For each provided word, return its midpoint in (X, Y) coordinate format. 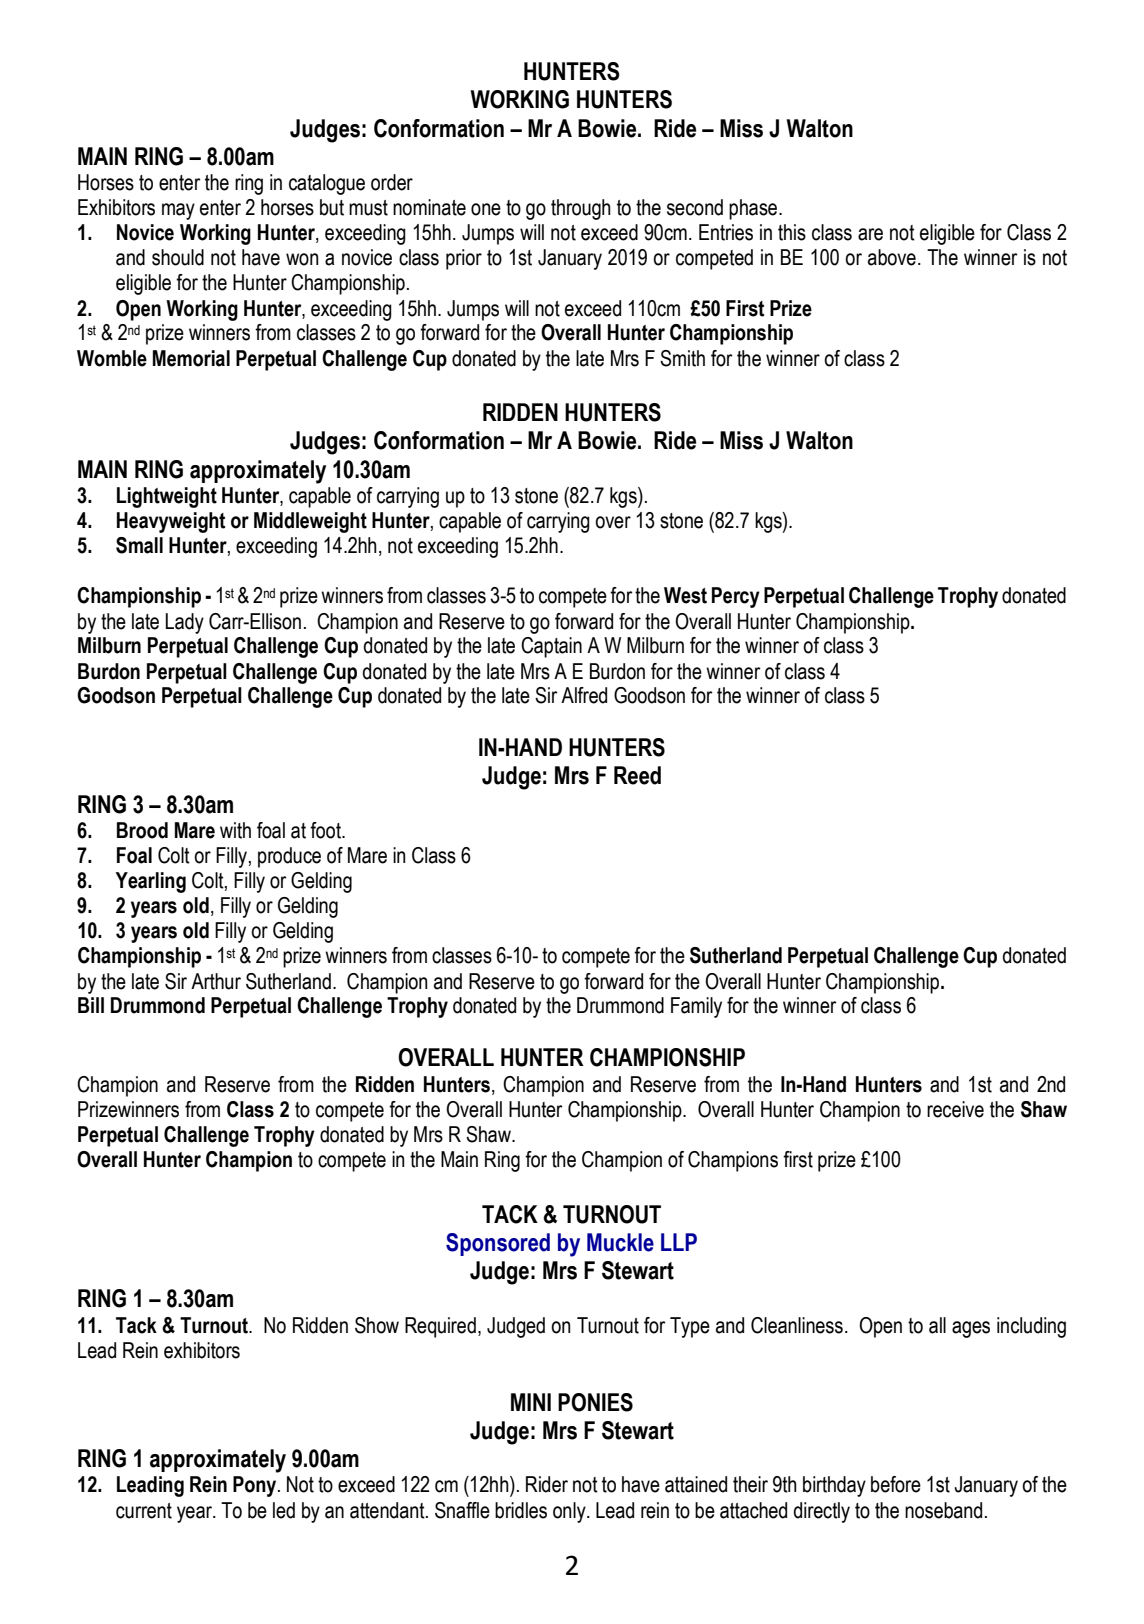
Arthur (216, 981)
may (178, 211)
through (581, 209)
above (892, 257)
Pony (256, 1486)
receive (955, 1109)
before (896, 1484)
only (570, 1512)
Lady (185, 623)
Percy (736, 597)
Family (696, 1007)
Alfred (584, 695)
